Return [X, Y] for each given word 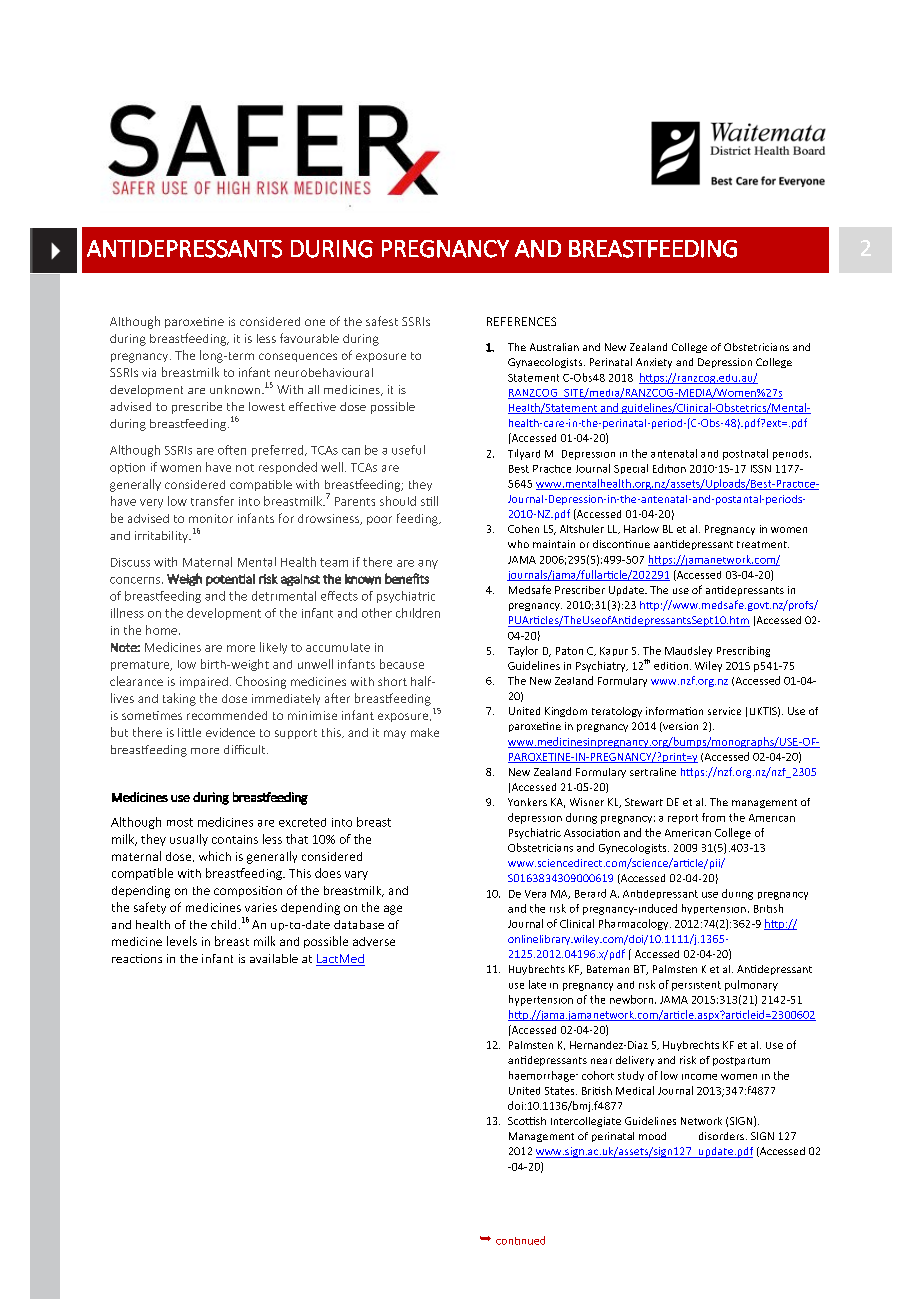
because [402, 664]
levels [182, 941]
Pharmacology [635, 924]
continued [520, 1240]
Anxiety [654, 363]
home [161, 630]
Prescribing [743, 651]
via [149, 372]
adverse [374, 941]
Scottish [527, 1121]
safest [382, 321]
